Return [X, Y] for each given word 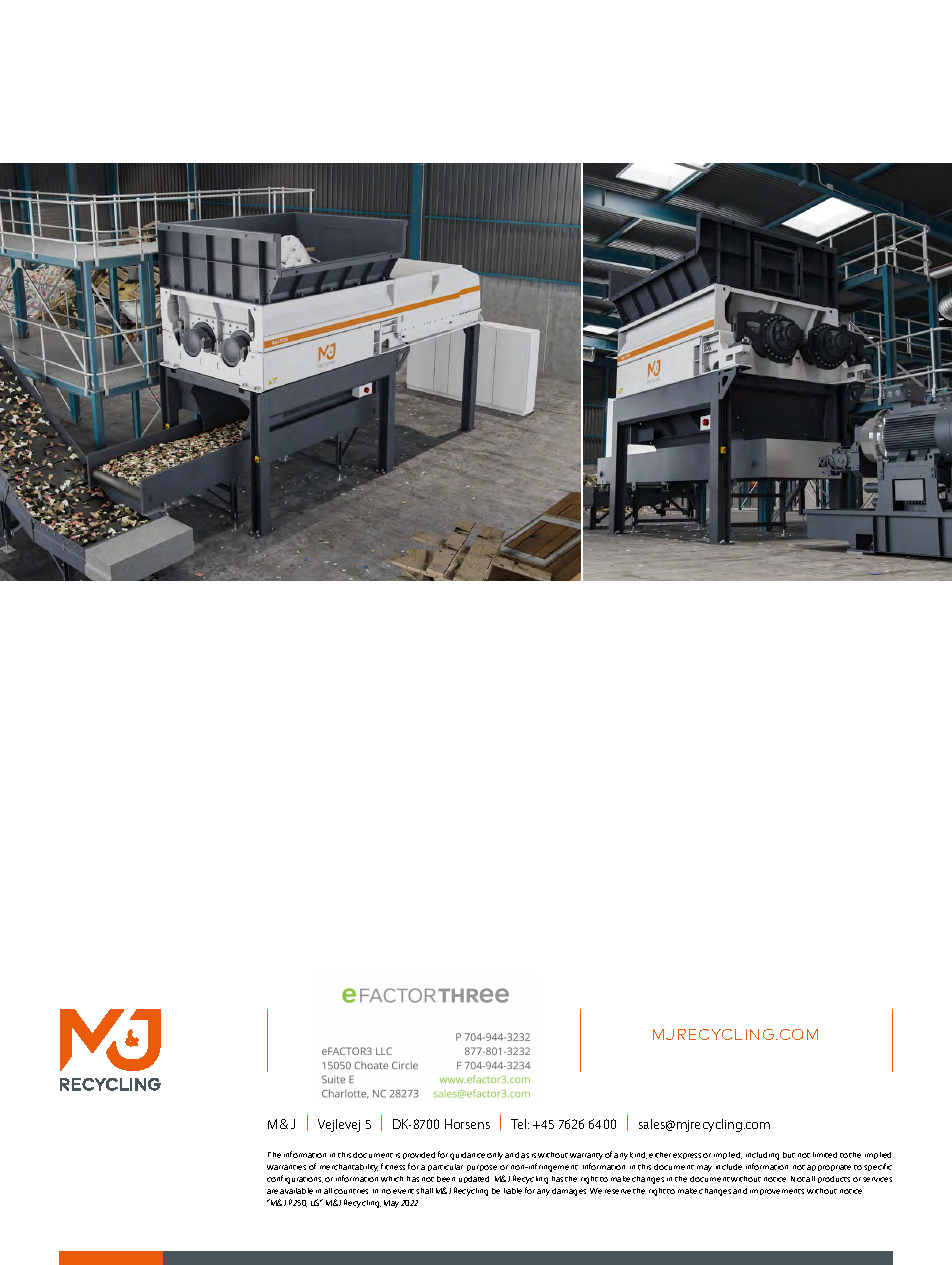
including [762, 1156]
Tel [518, 1124]
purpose [482, 1168]
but [789, 1155]
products [834, 1179]
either [660, 1155]
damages [569, 1192]
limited [825, 1155]
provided [419, 1155]
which [392, 1179]
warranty [586, 1156]
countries [351, 1191]
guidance [467, 1156]
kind [638, 1155]
